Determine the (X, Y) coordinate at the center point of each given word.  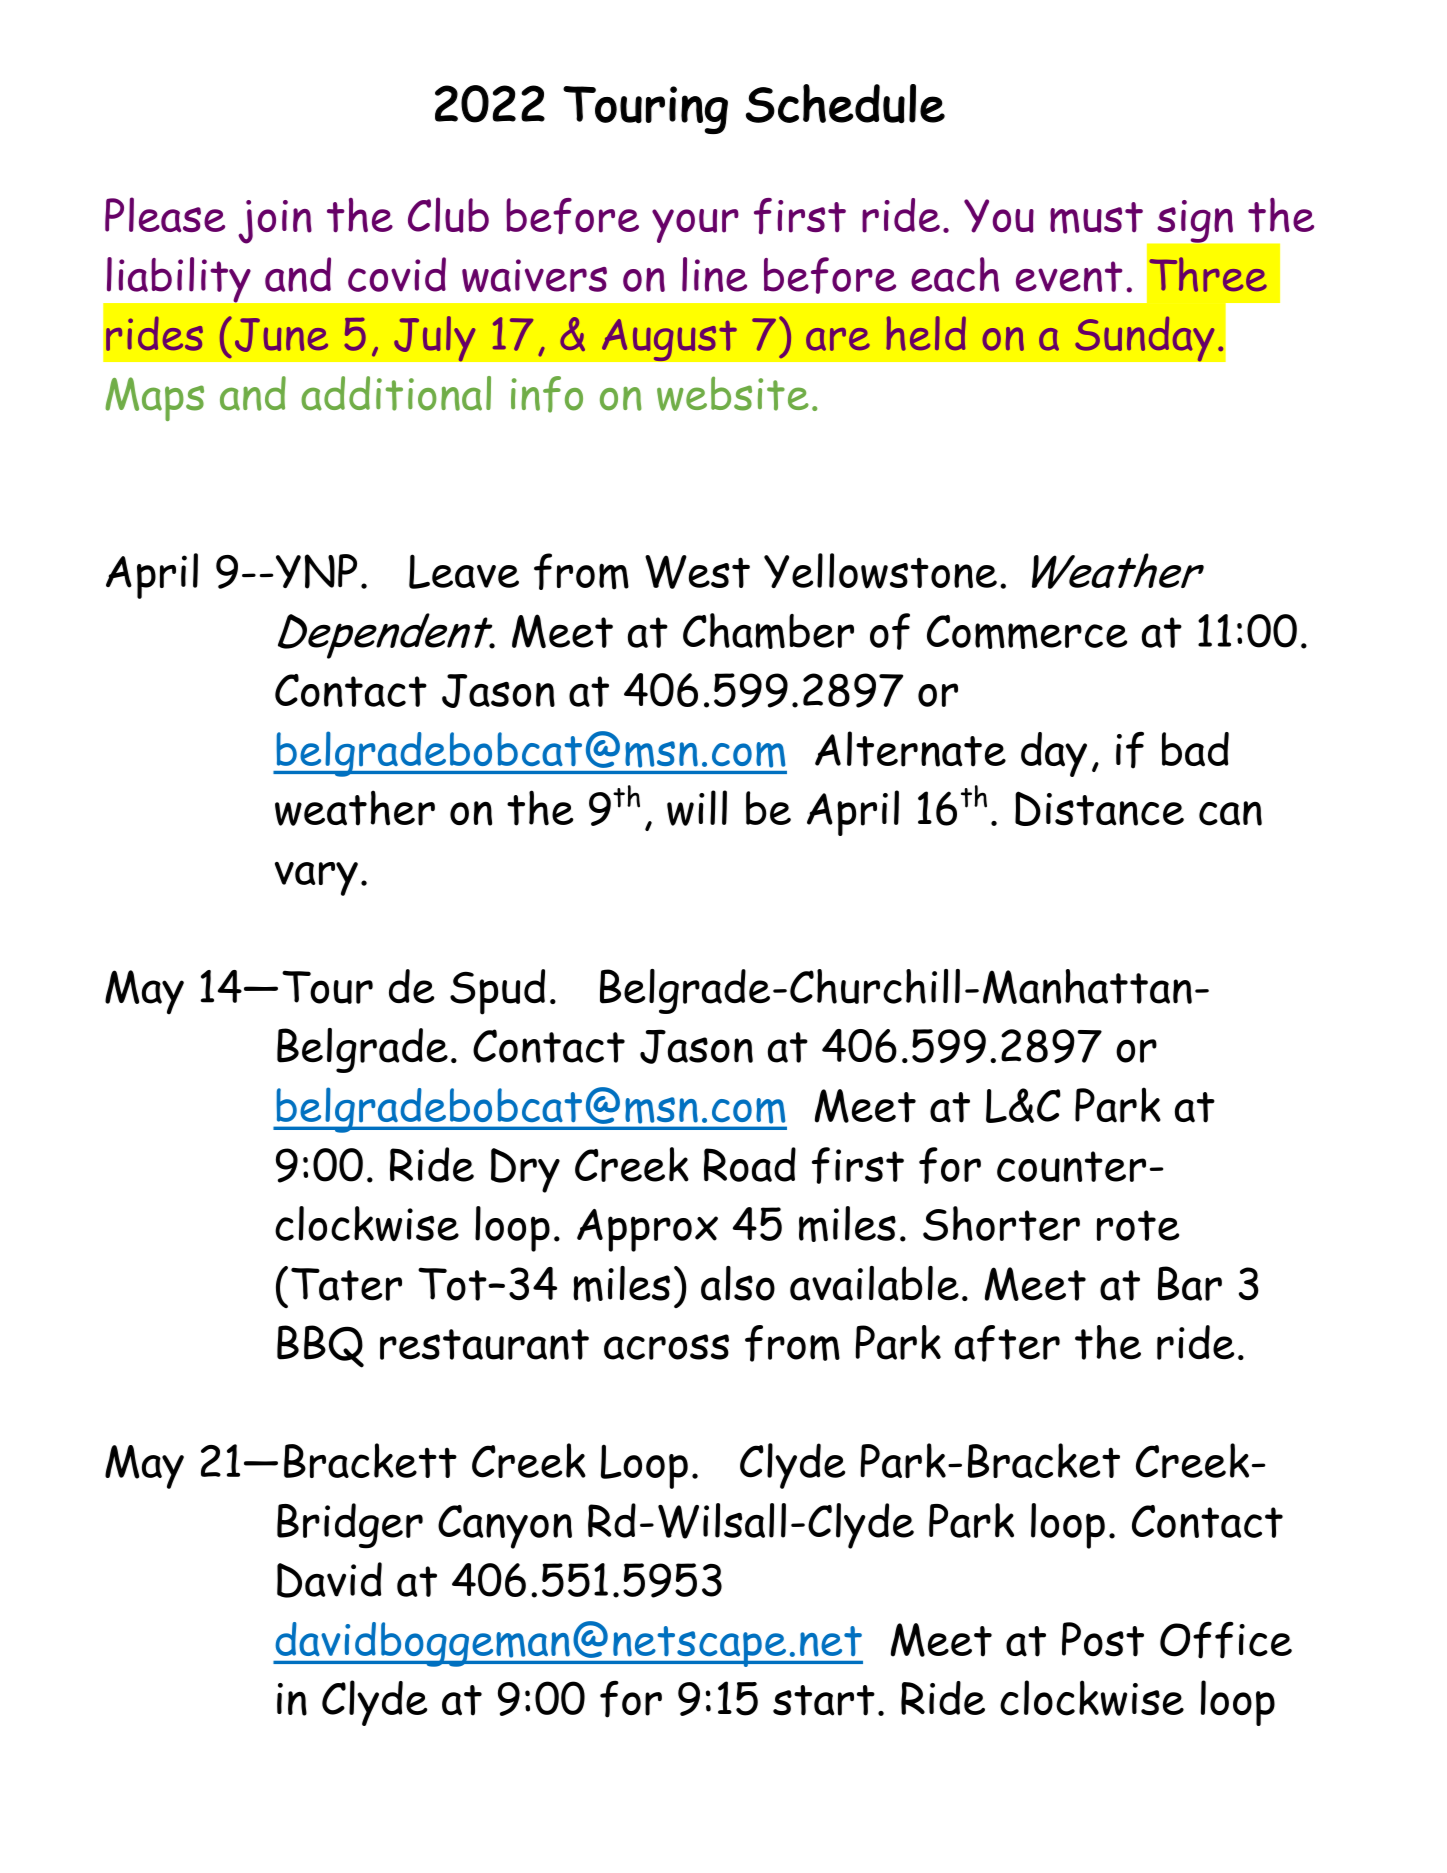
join (275, 222)
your (695, 226)
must (1096, 218)
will (697, 808)
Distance (1099, 808)
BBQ (320, 1346)
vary (316, 879)
